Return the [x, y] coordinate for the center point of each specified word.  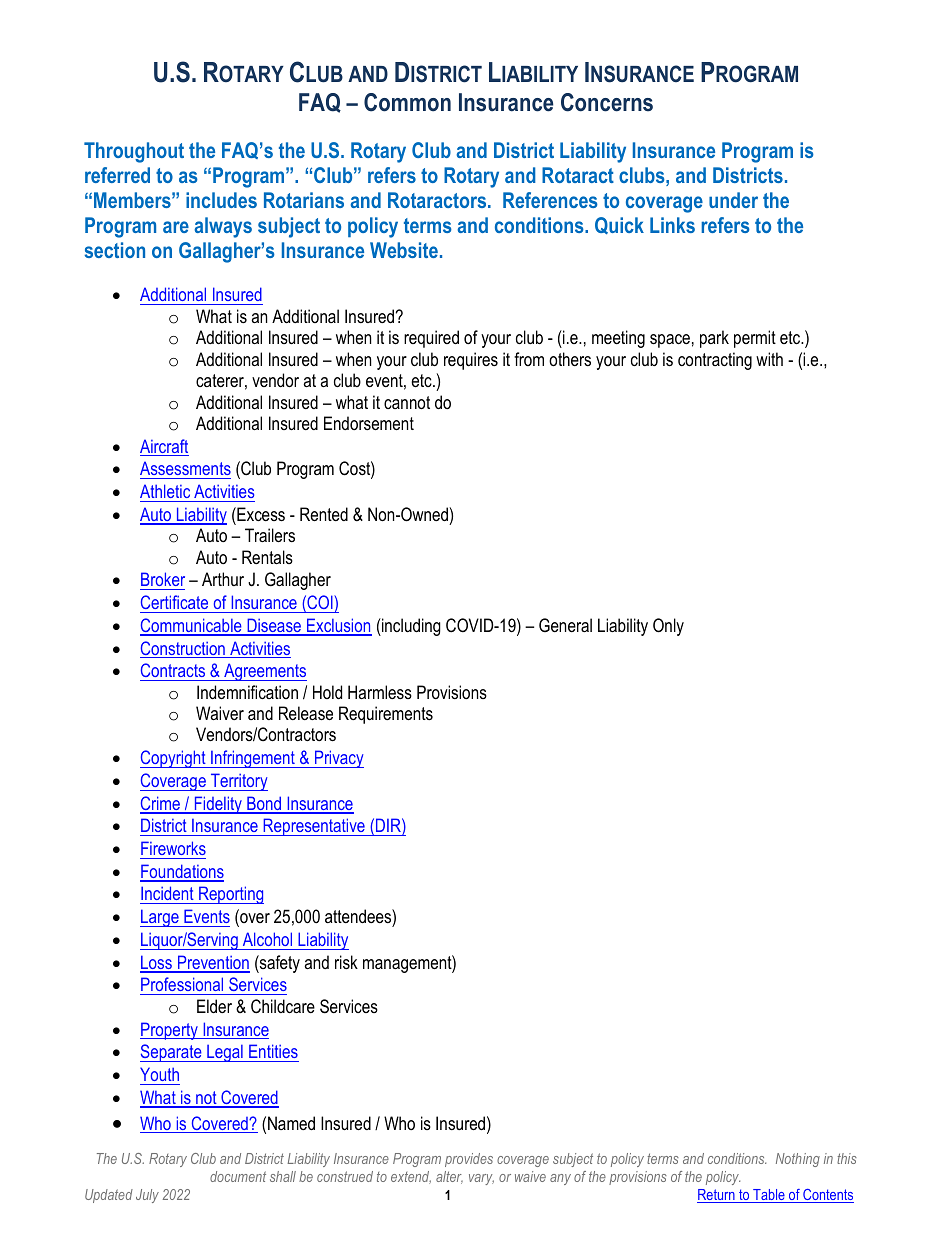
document [238, 1176]
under [733, 200]
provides [469, 1160]
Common [407, 102]
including [410, 627]
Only [668, 627]
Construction [183, 649]
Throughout [134, 152]
